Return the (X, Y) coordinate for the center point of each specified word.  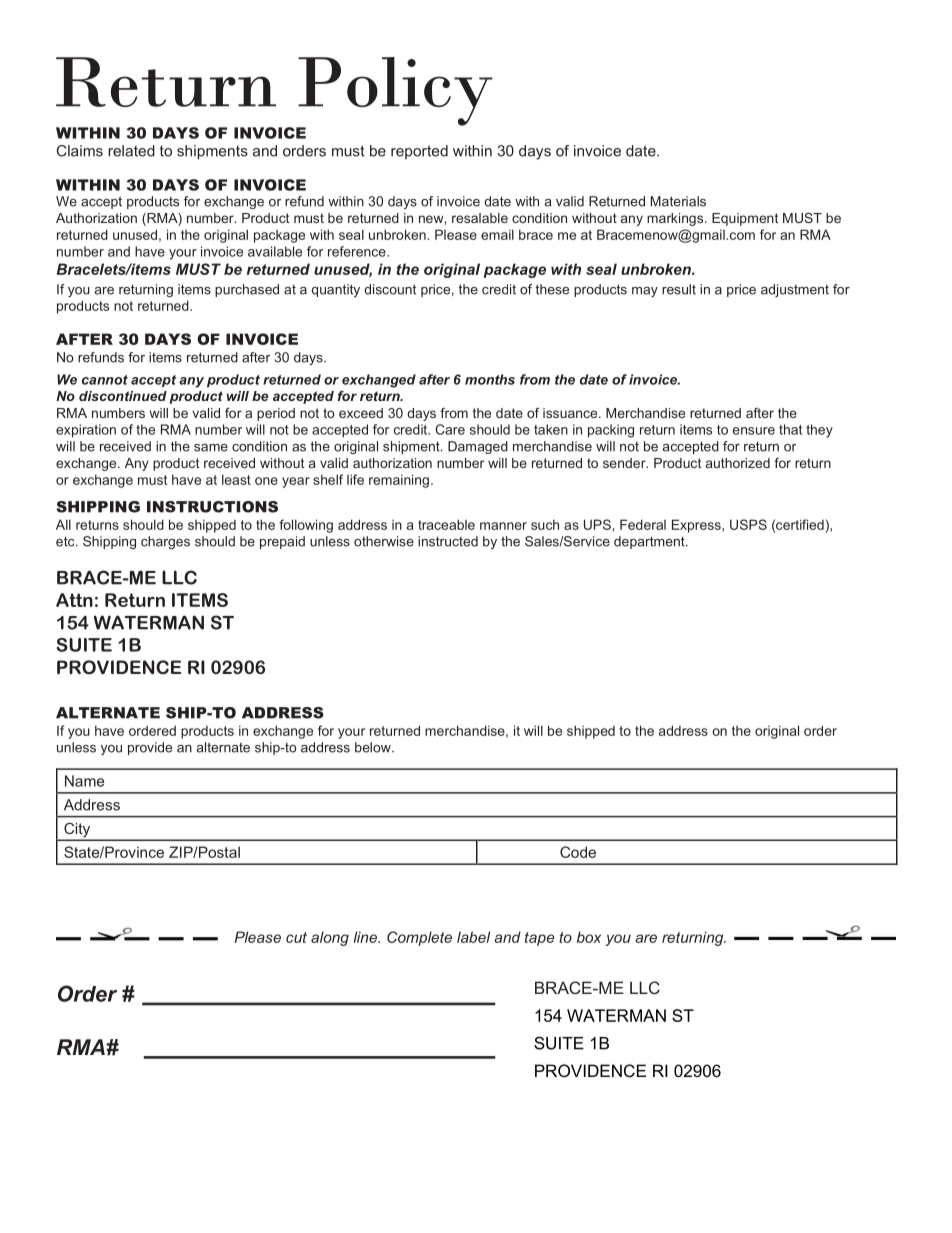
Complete (419, 938)
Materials (678, 201)
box (589, 937)
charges (165, 542)
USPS (748, 524)
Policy (394, 92)
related (131, 151)
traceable (446, 524)
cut (296, 937)
